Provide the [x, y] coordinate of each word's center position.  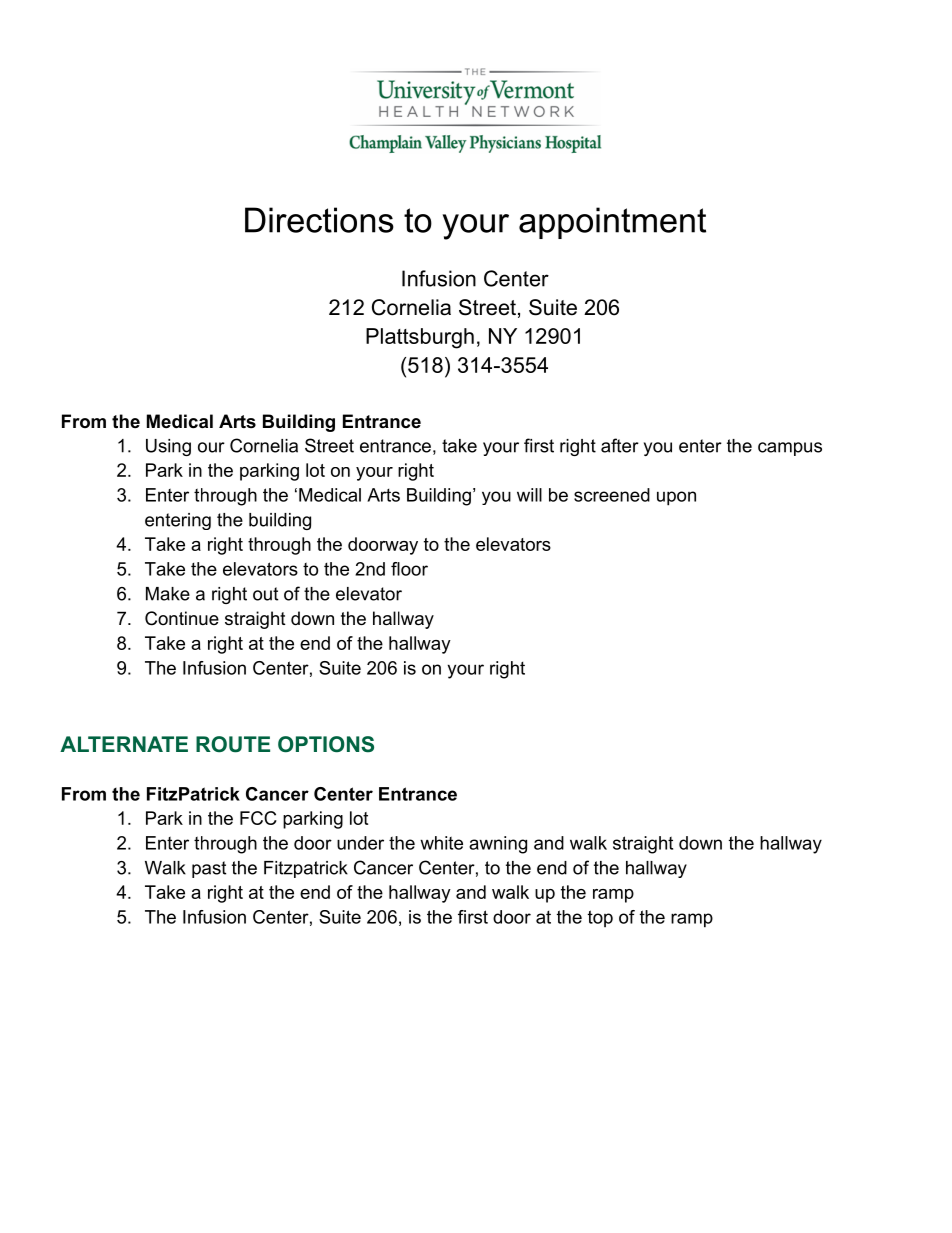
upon [676, 498]
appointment [612, 223]
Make [168, 594]
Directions [319, 220]
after [620, 445]
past [209, 869]
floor [409, 569]
